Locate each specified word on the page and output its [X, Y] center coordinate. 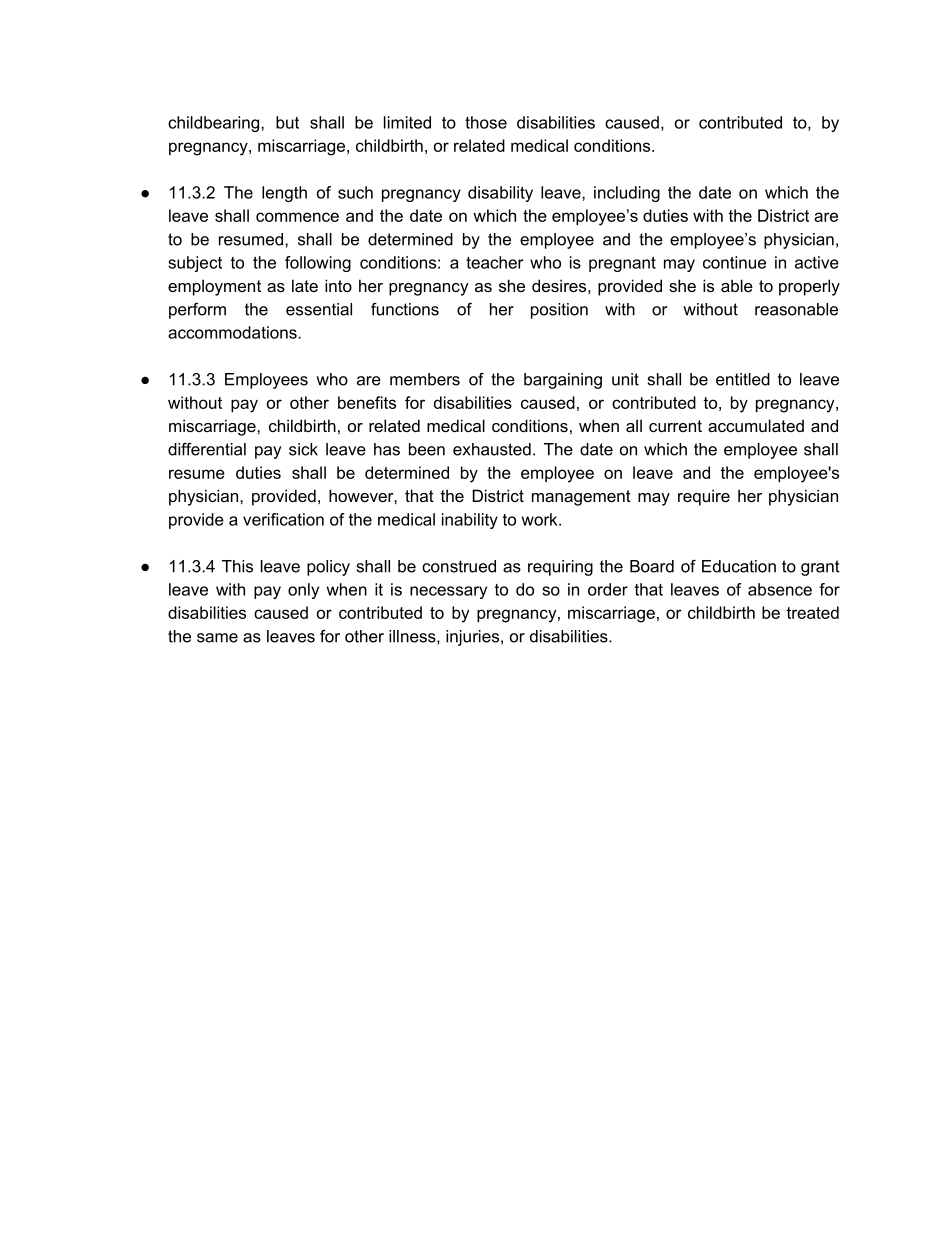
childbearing [215, 124]
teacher [495, 262]
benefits [367, 402]
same [217, 638]
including [627, 194]
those [486, 122]
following [318, 264]
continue [734, 262]
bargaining [563, 381]
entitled [743, 379]
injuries [472, 638]
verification [283, 519]
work [541, 519]
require [704, 497]
